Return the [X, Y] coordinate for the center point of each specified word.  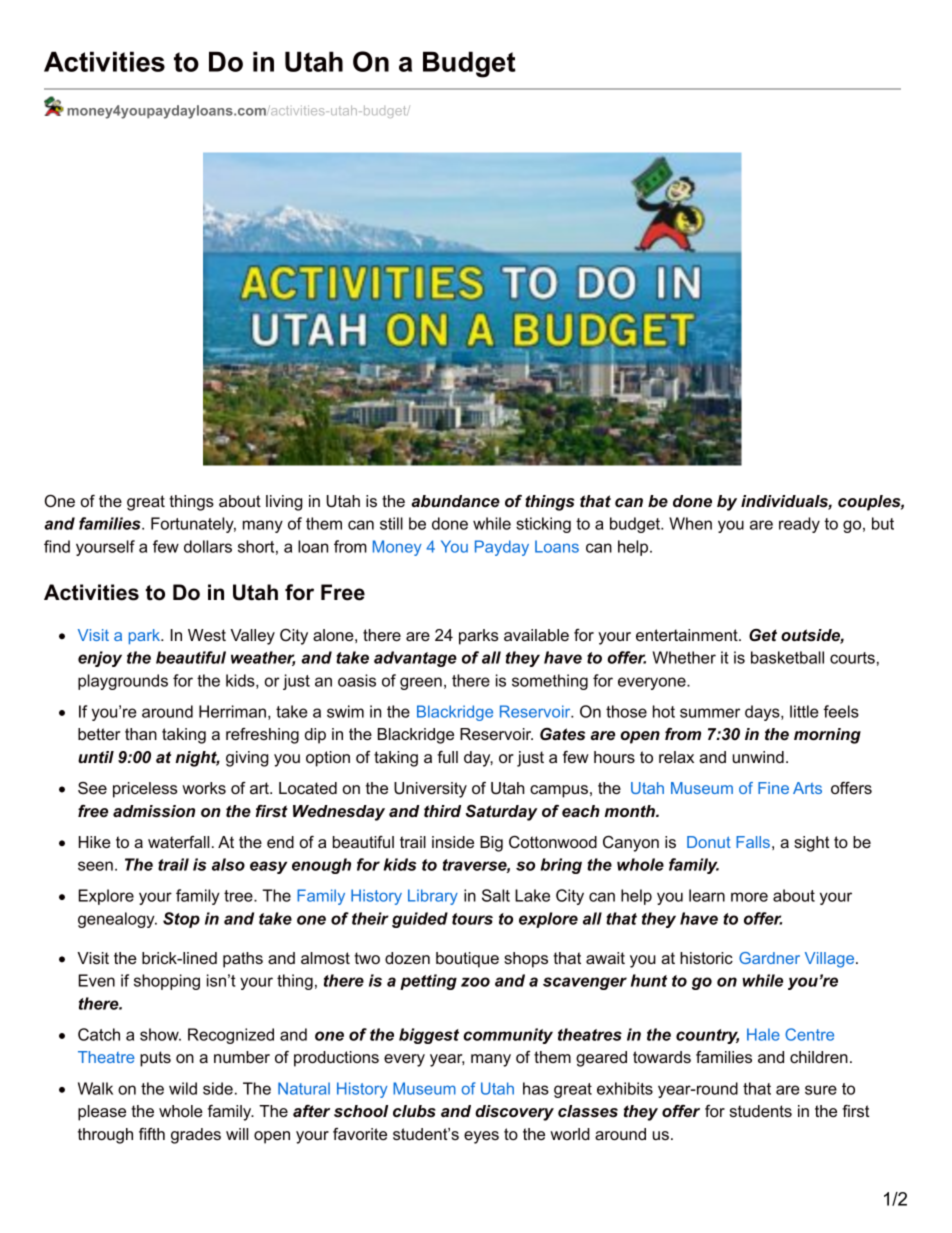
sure [821, 1090]
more [749, 897]
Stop [181, 920]
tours [472, 919]
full [447, 757]
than [141, 734]
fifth [152, 1134]
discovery [514, 1113]
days [763, 713]
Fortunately [193, 525]
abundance [455, 501]
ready [799, 525]
